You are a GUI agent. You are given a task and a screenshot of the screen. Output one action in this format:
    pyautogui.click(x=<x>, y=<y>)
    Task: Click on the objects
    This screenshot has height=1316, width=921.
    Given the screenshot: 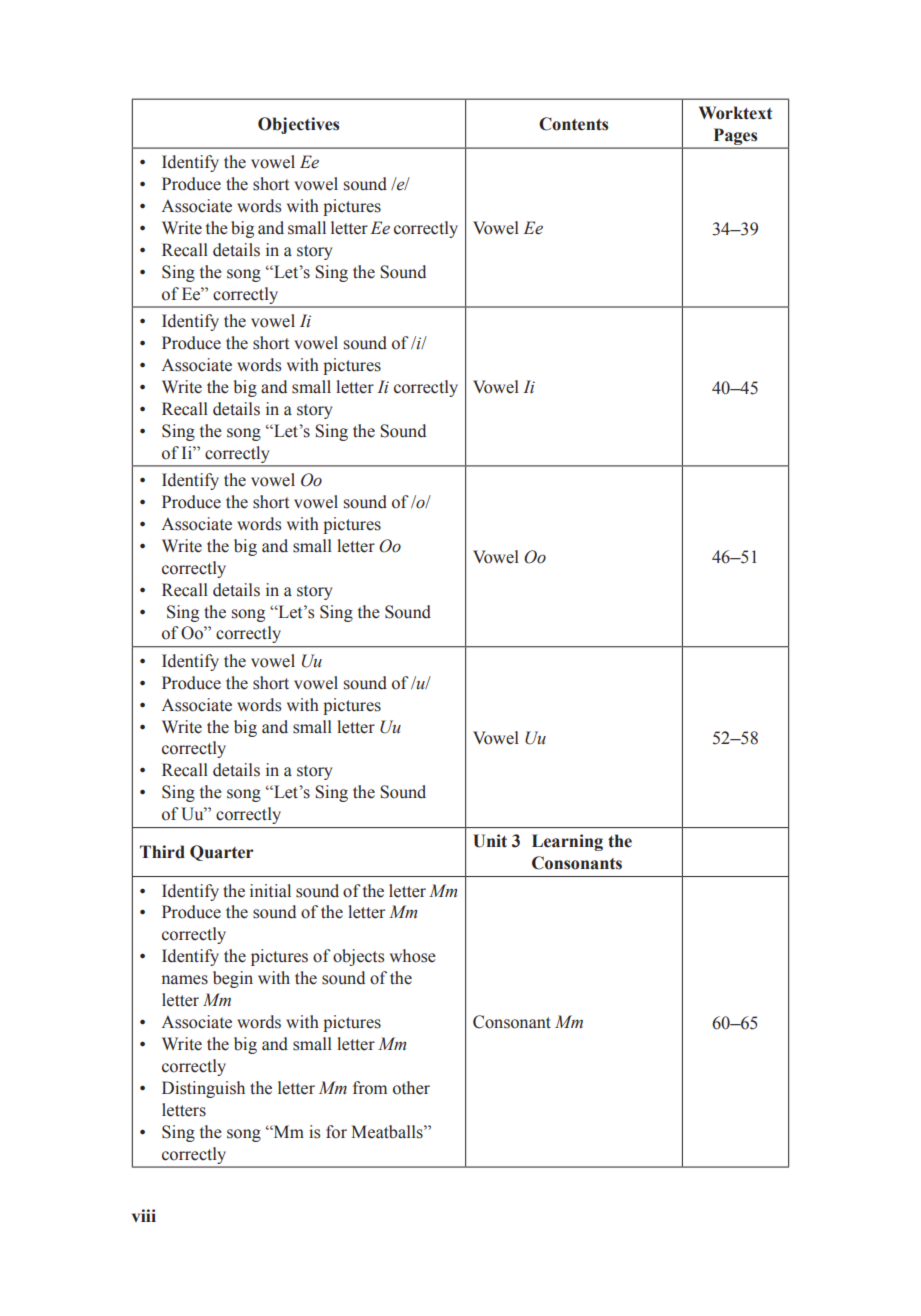 What is the action you would take?
    pyautogui.click(x=358, y=957)
